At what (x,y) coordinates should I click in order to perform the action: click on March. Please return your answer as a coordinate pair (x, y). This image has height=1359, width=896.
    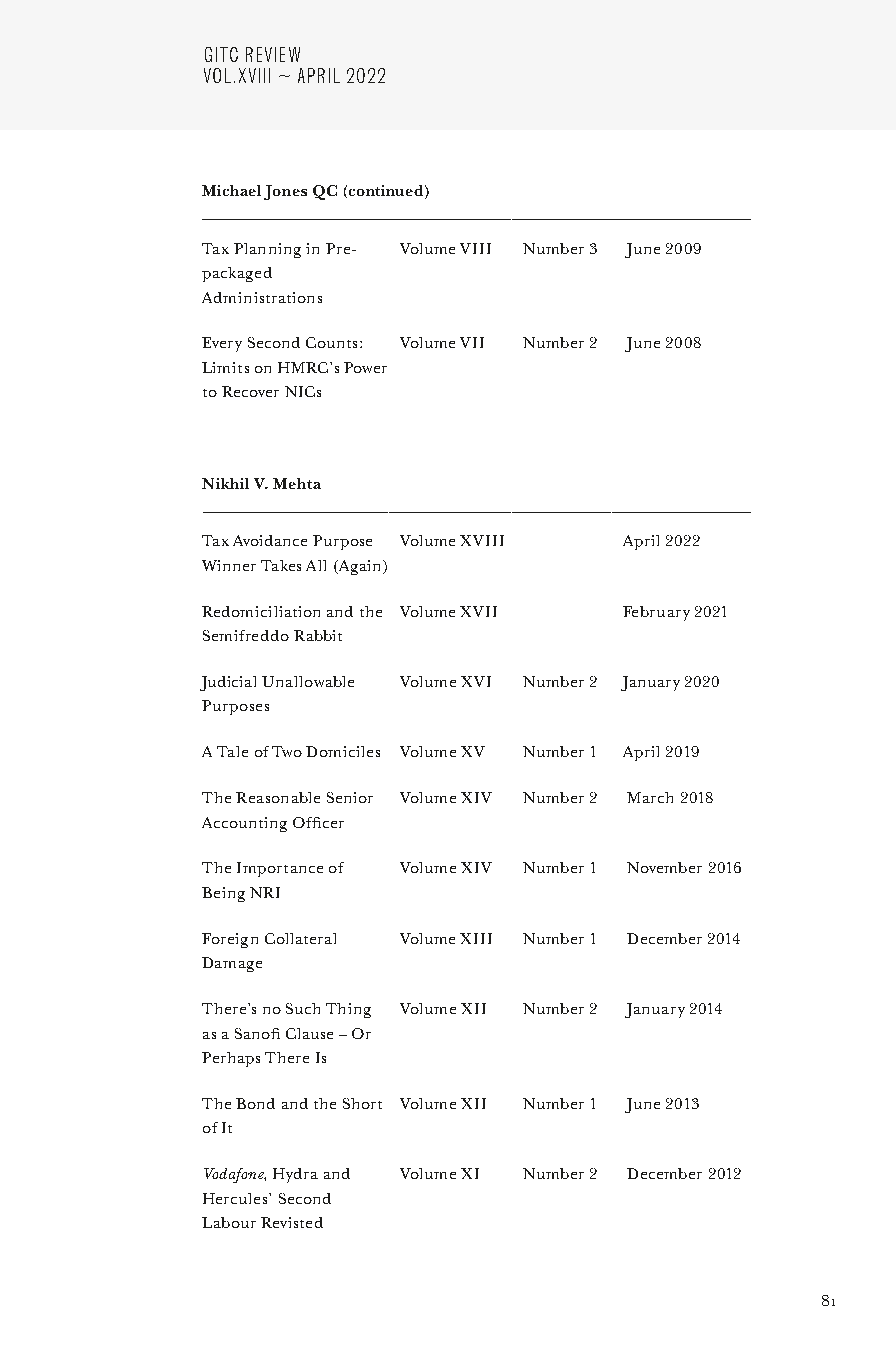
    Looking at the image, I should click on (650, 797).
